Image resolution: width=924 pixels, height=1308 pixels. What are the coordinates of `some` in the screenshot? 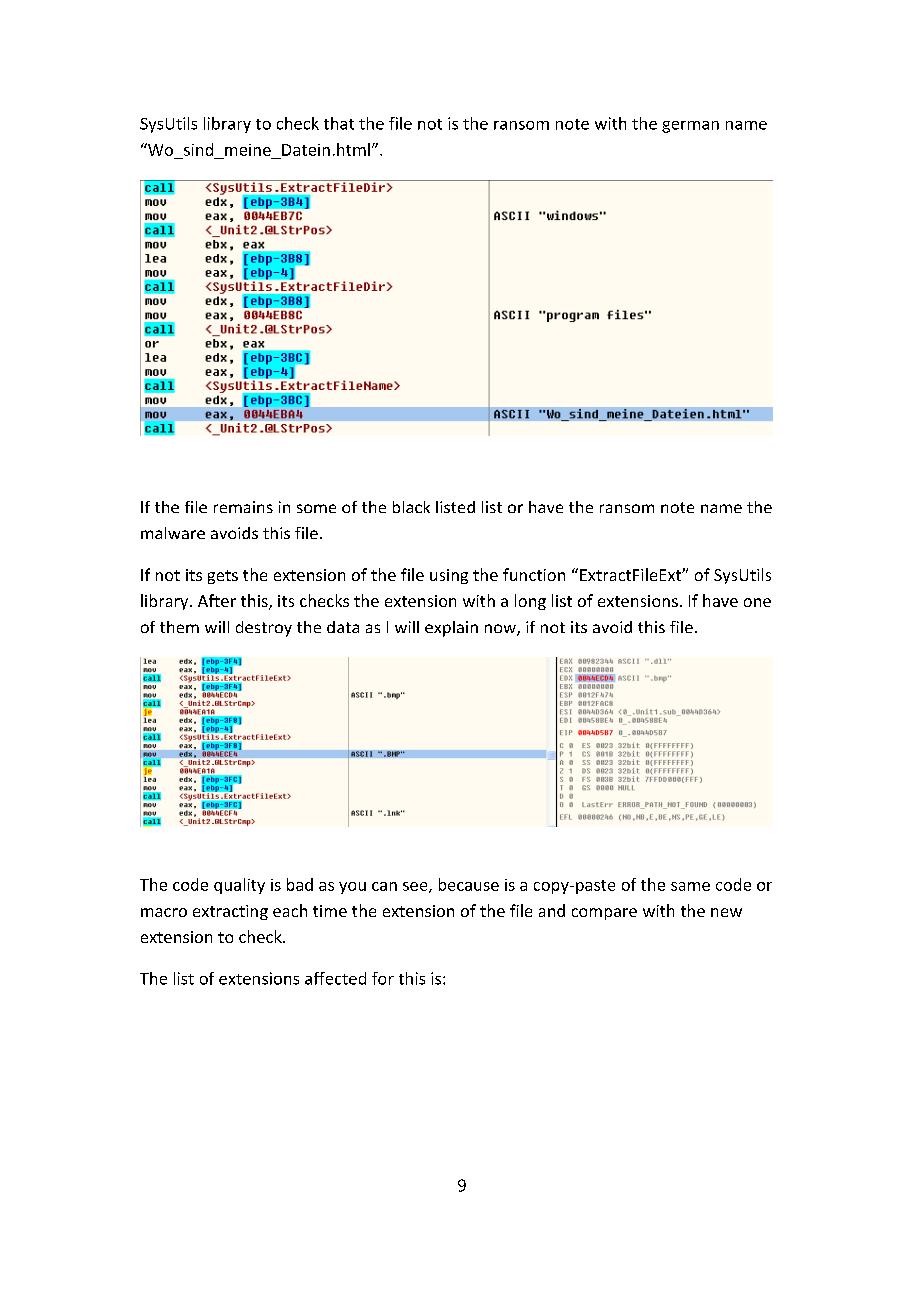 It's located at (316, 508).
